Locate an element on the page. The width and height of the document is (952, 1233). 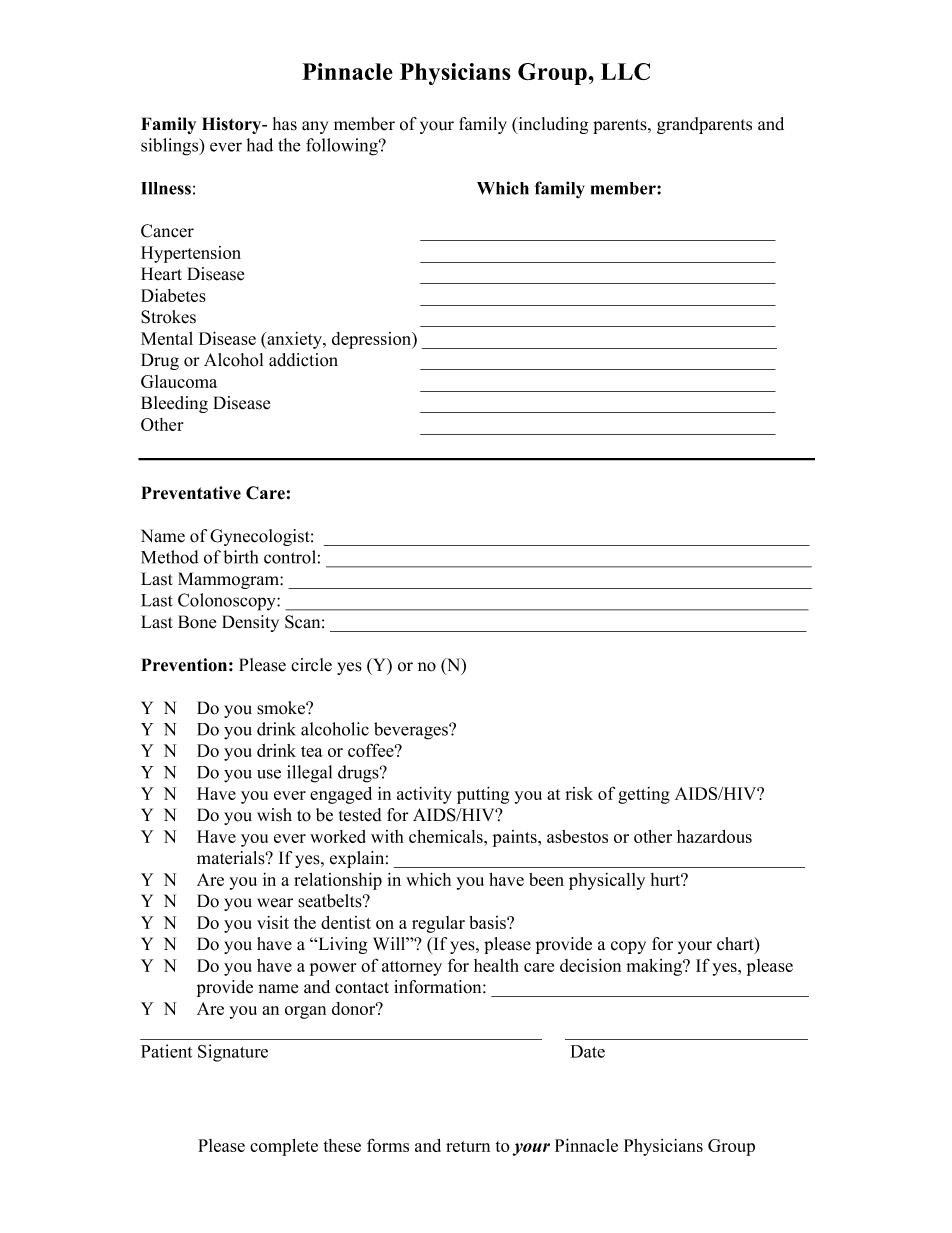
including is located at coordinates (552, 125).
